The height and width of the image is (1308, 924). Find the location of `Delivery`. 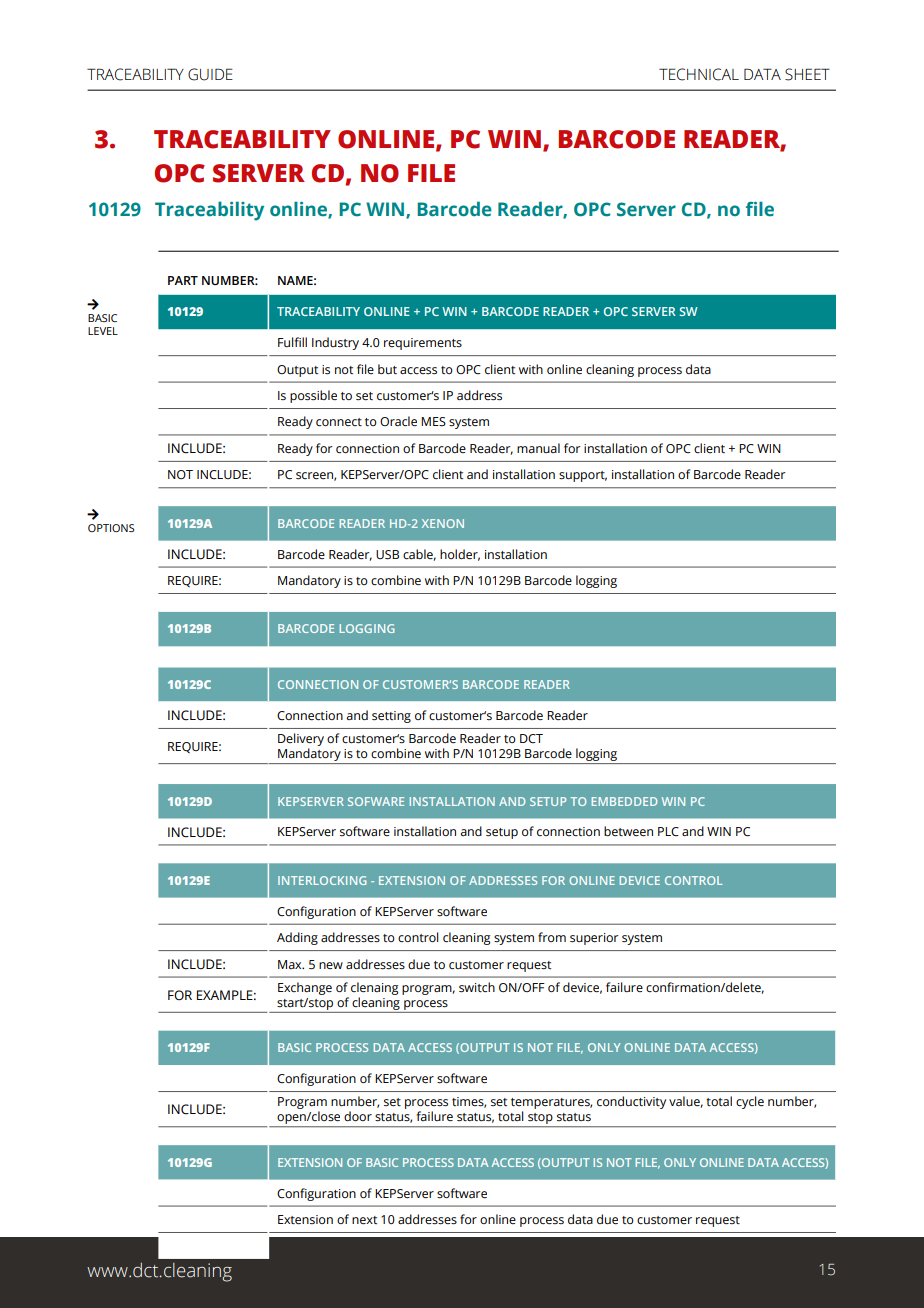

Delivery is located at coordinates (301, 741).
